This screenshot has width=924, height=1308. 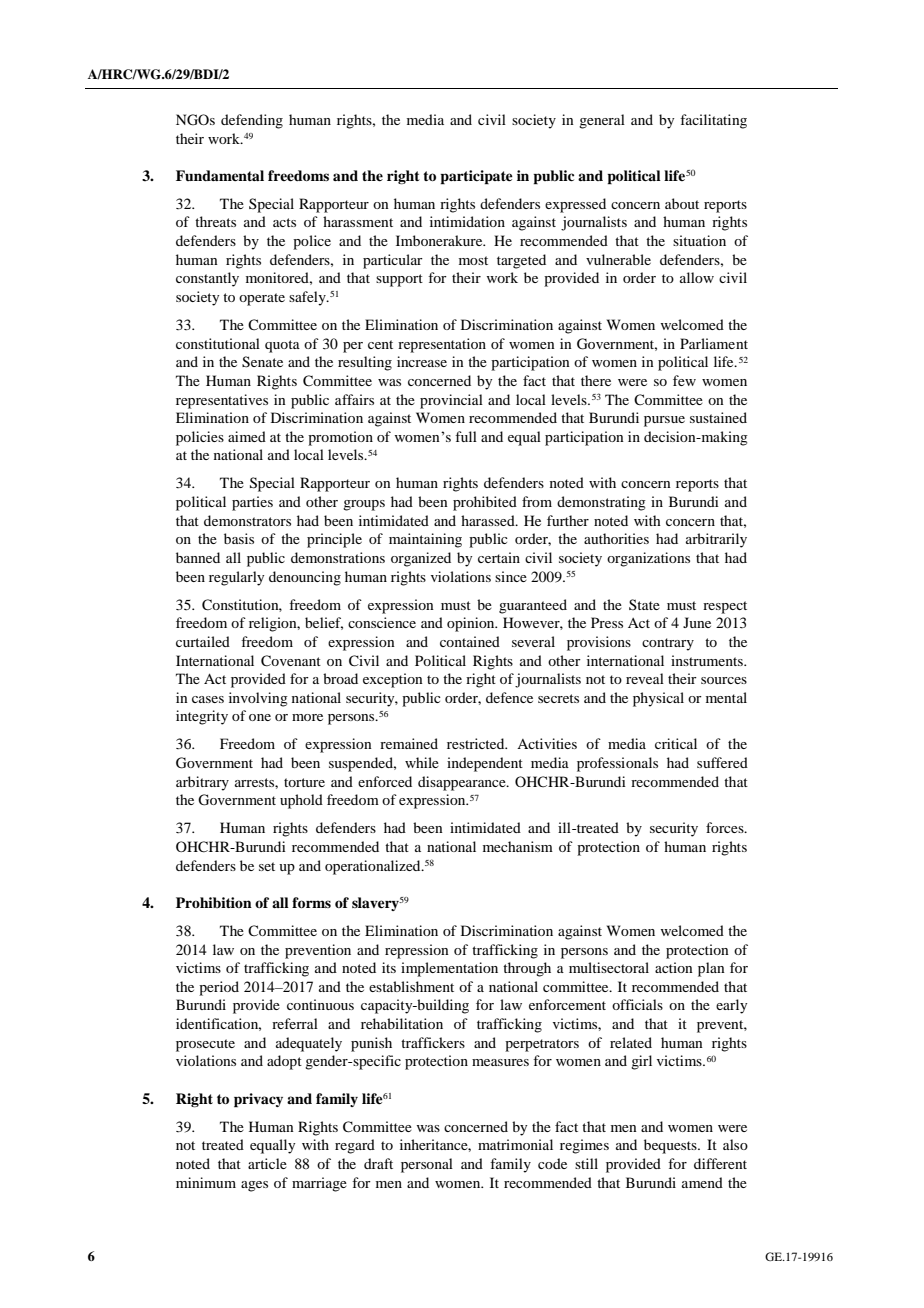 What do you see at coordinates (664, 421) in the screenshot?
I see `pursue` at bounding box center [664, 421].
